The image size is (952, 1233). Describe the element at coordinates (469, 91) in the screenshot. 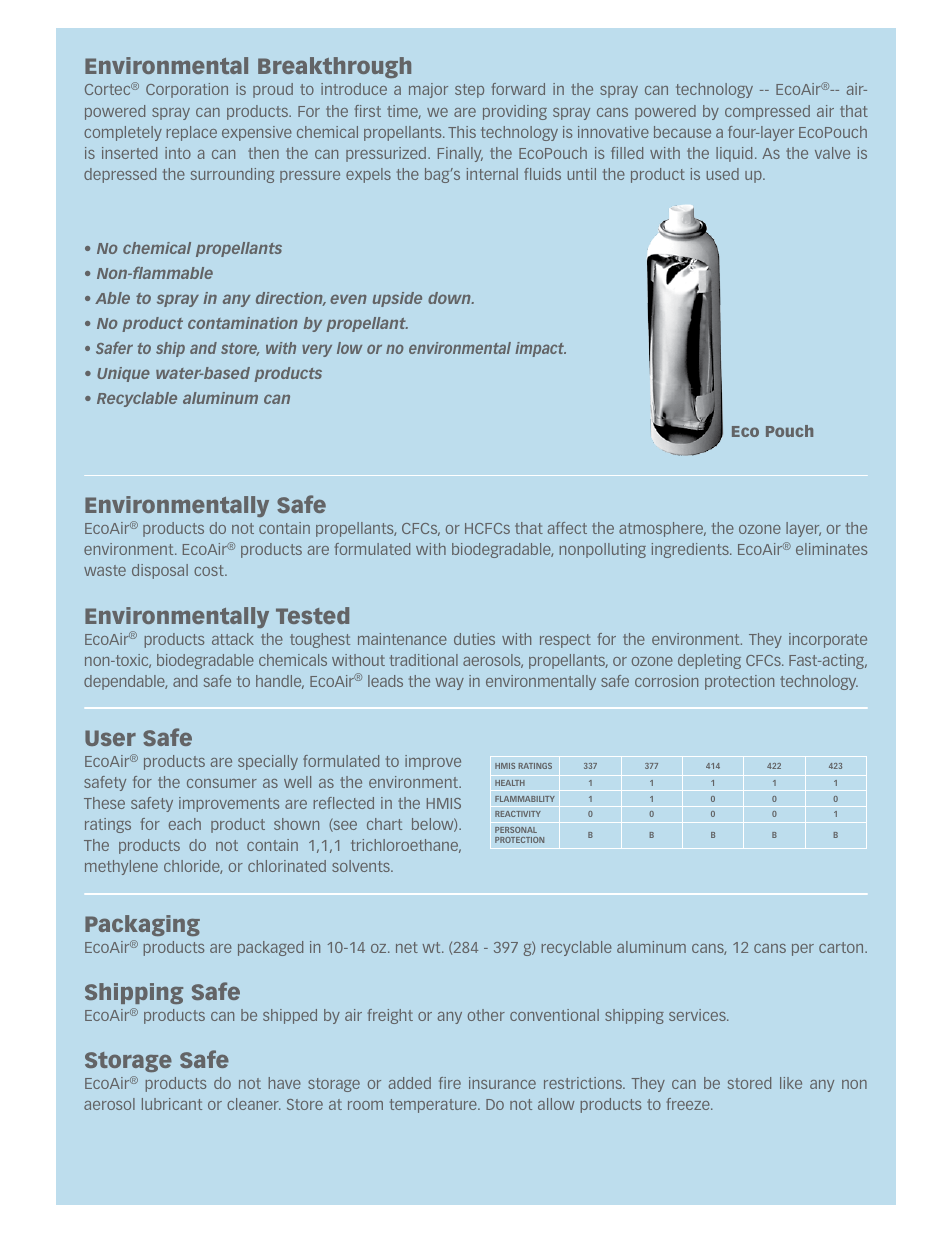

I see `step` at that location.
